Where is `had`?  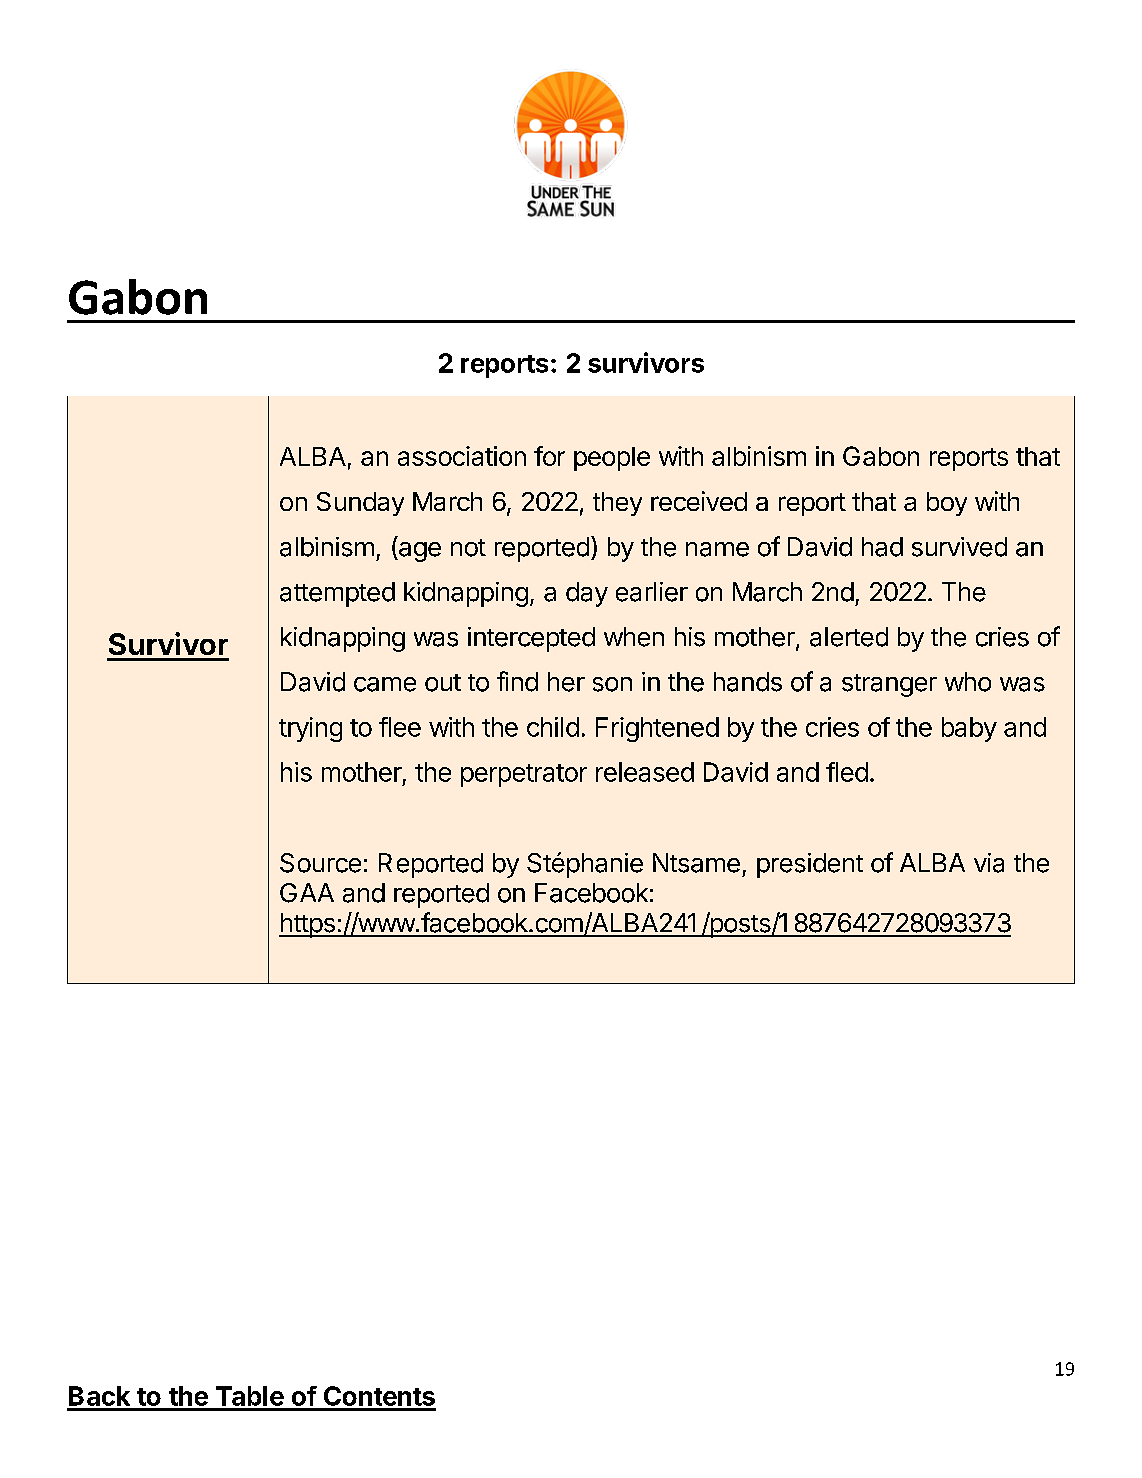 had is located at coordinates (882, 547).
